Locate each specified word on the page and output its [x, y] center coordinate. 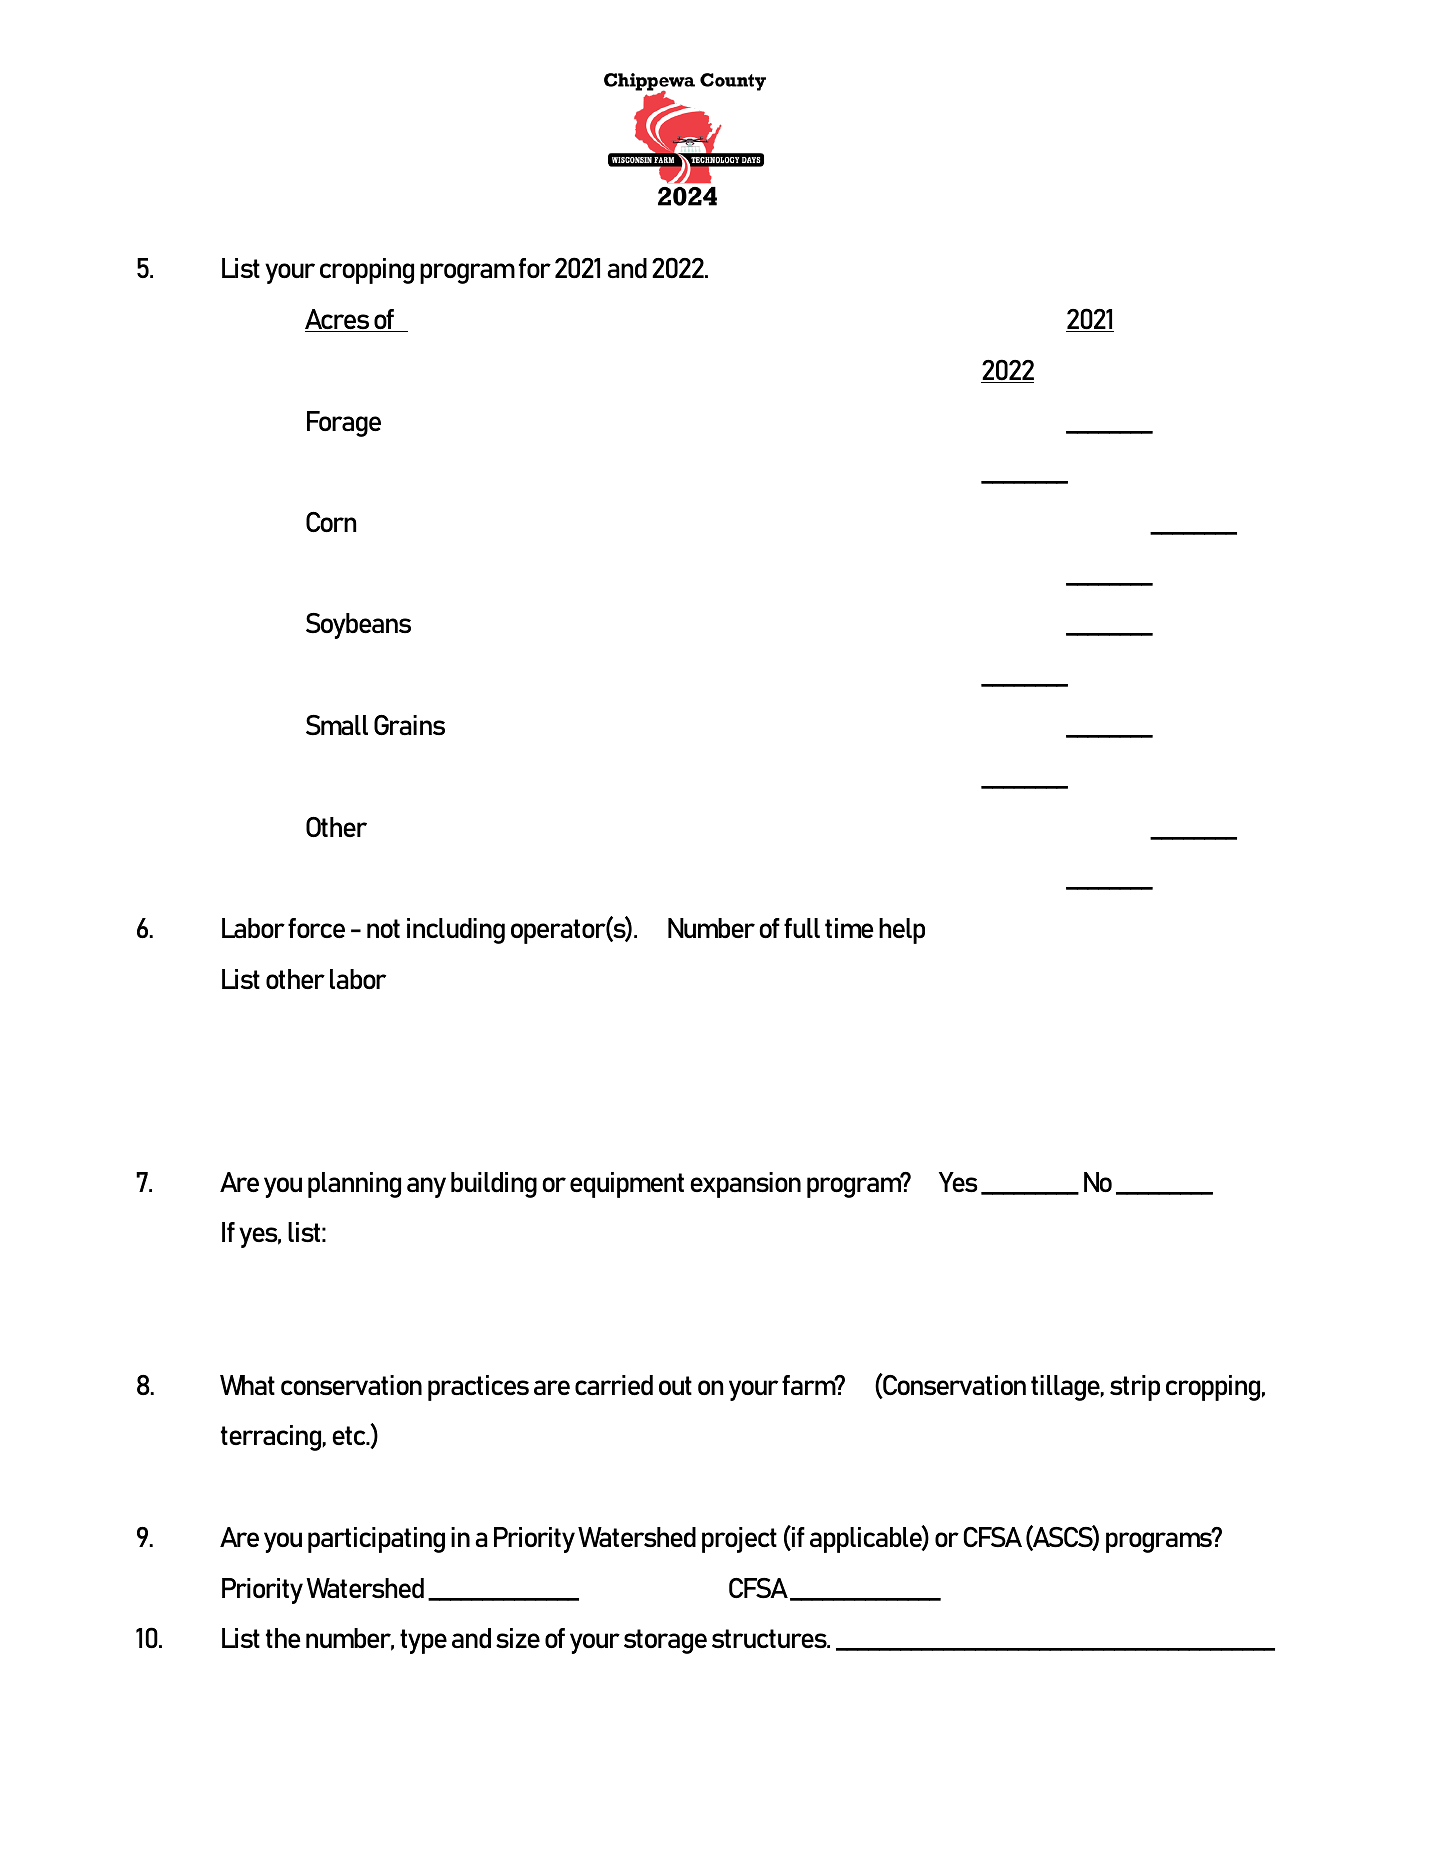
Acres [338, 320]
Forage [344, 424]
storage [665, 1641]
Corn [331, 522]
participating [376, 1540]
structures [770, 1638]
